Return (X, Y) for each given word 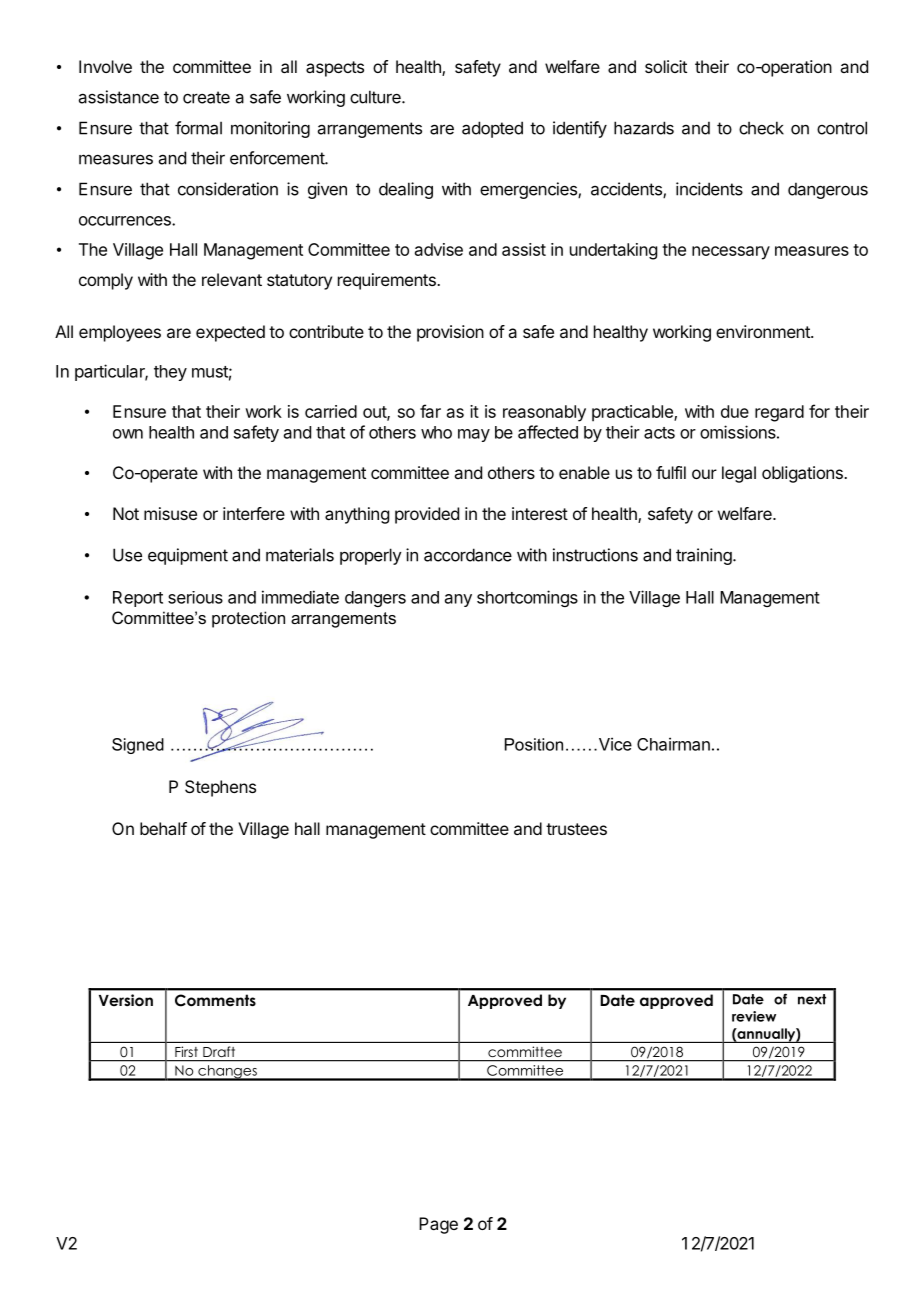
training (704, 556)
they (170, 373)
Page (438, 1225)
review (754, 1016)
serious (195, 597)
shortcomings (527, 598)
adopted (492, 129)
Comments (215, 1000)
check (761, 128)
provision (450, 333)
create (206, 97)
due (735, 411)
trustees (576, 829)
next (812, 999)
